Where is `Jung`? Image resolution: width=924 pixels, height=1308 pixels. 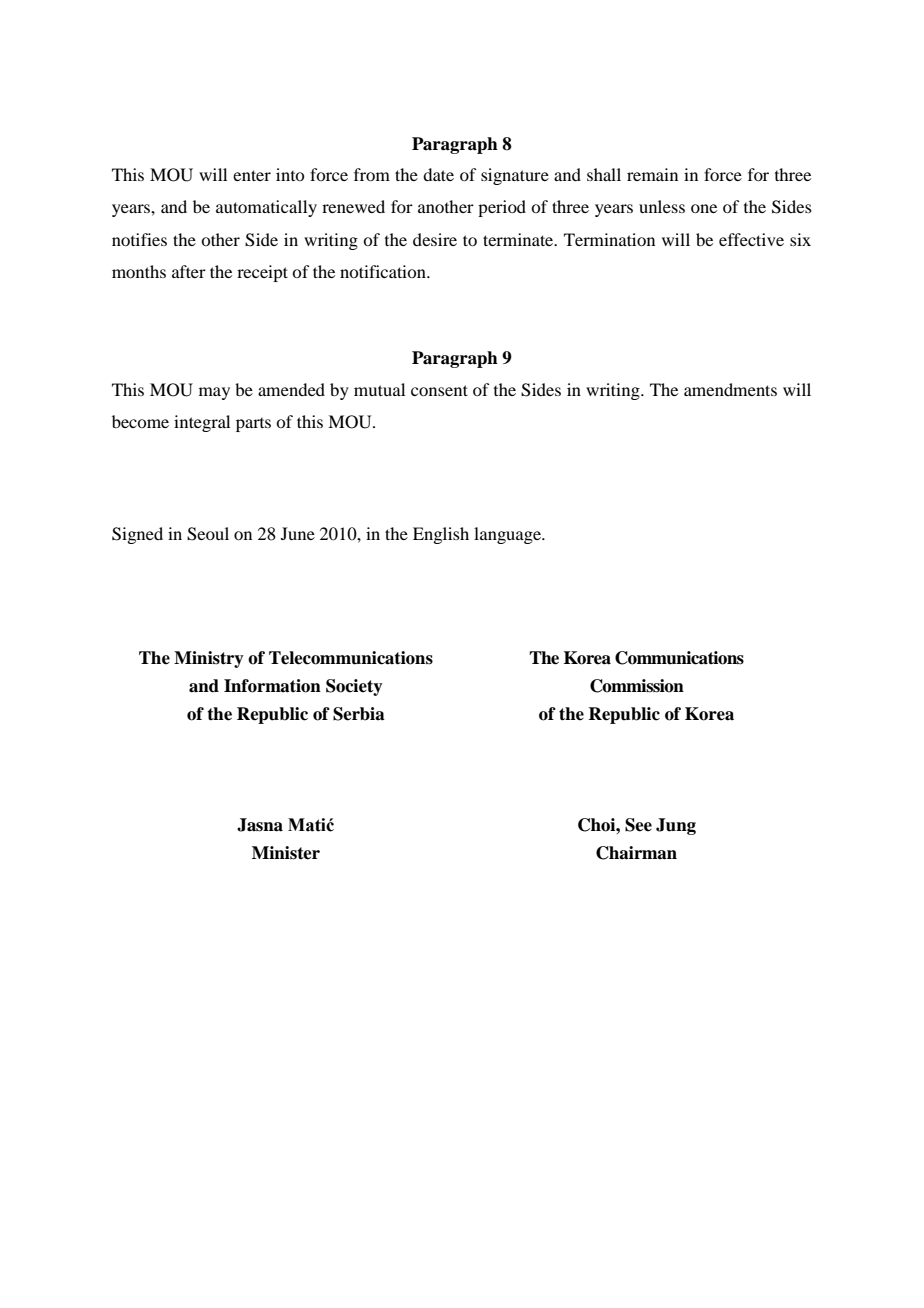
Jung is located at coordinates (676, 826).
